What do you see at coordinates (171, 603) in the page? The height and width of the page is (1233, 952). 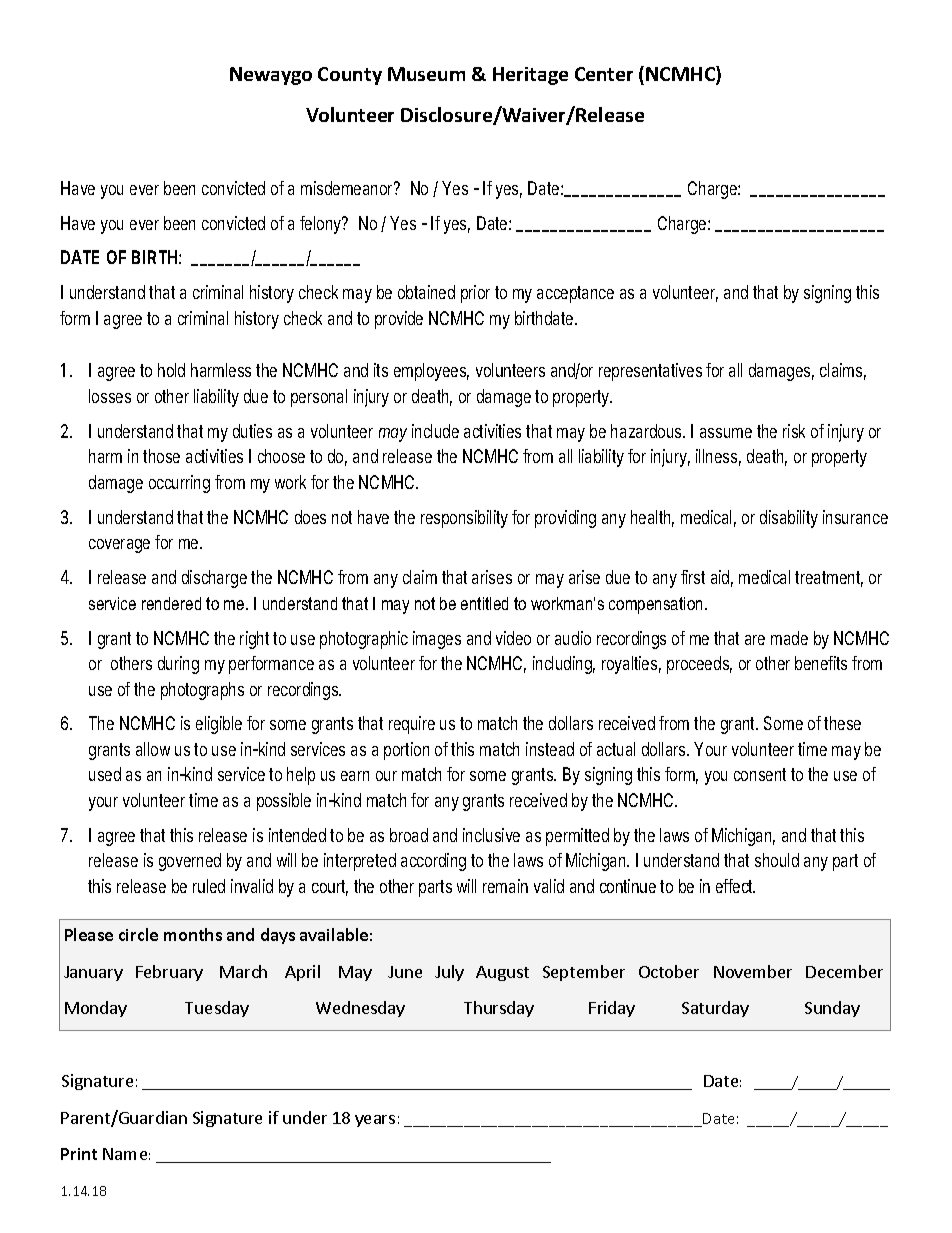 I see `rendered` at bounding box center [171, 603].
